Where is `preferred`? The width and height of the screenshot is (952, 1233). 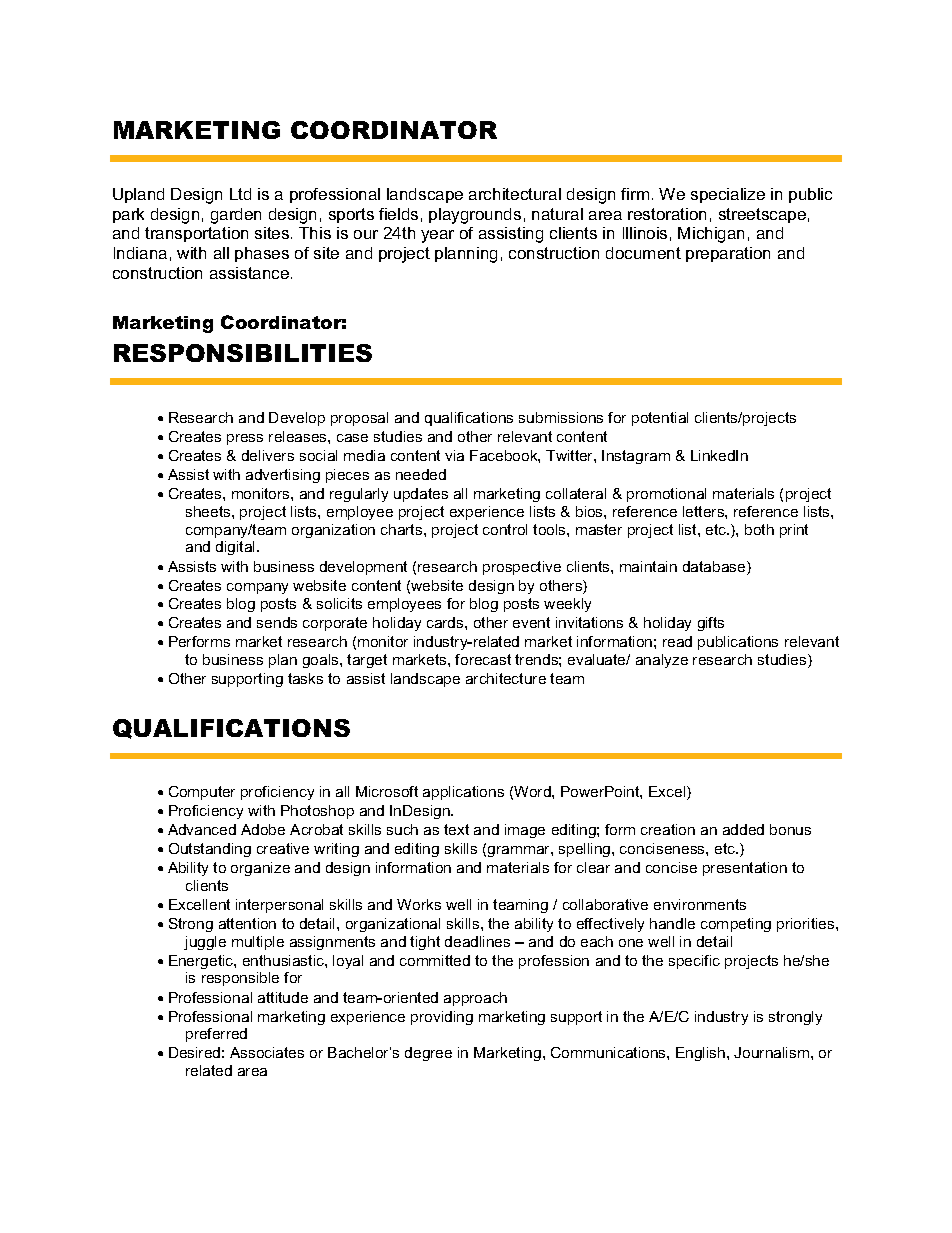 preferred is located at coordinates (216, 1035).
